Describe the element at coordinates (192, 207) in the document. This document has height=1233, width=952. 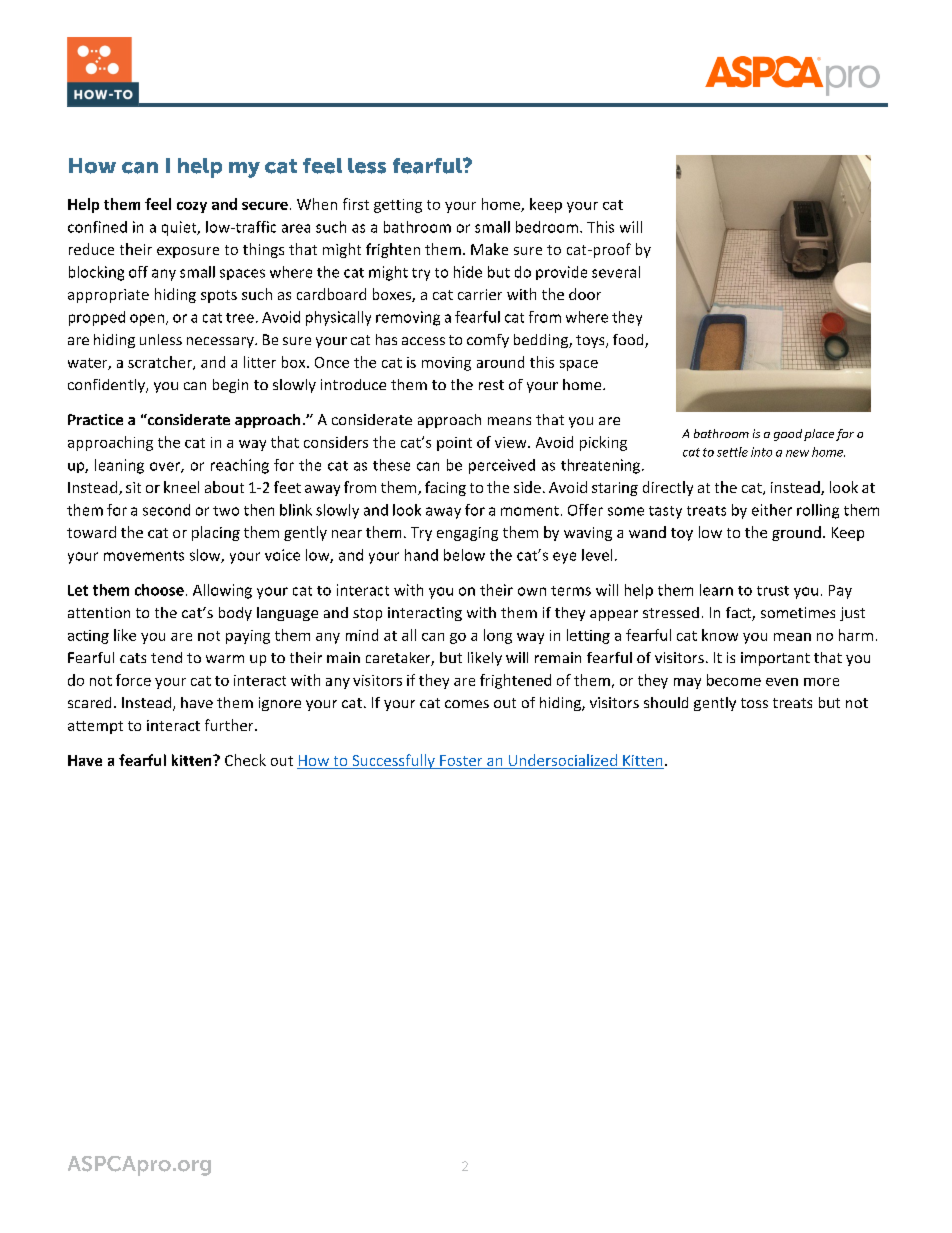
I see `cozy` at that location.
